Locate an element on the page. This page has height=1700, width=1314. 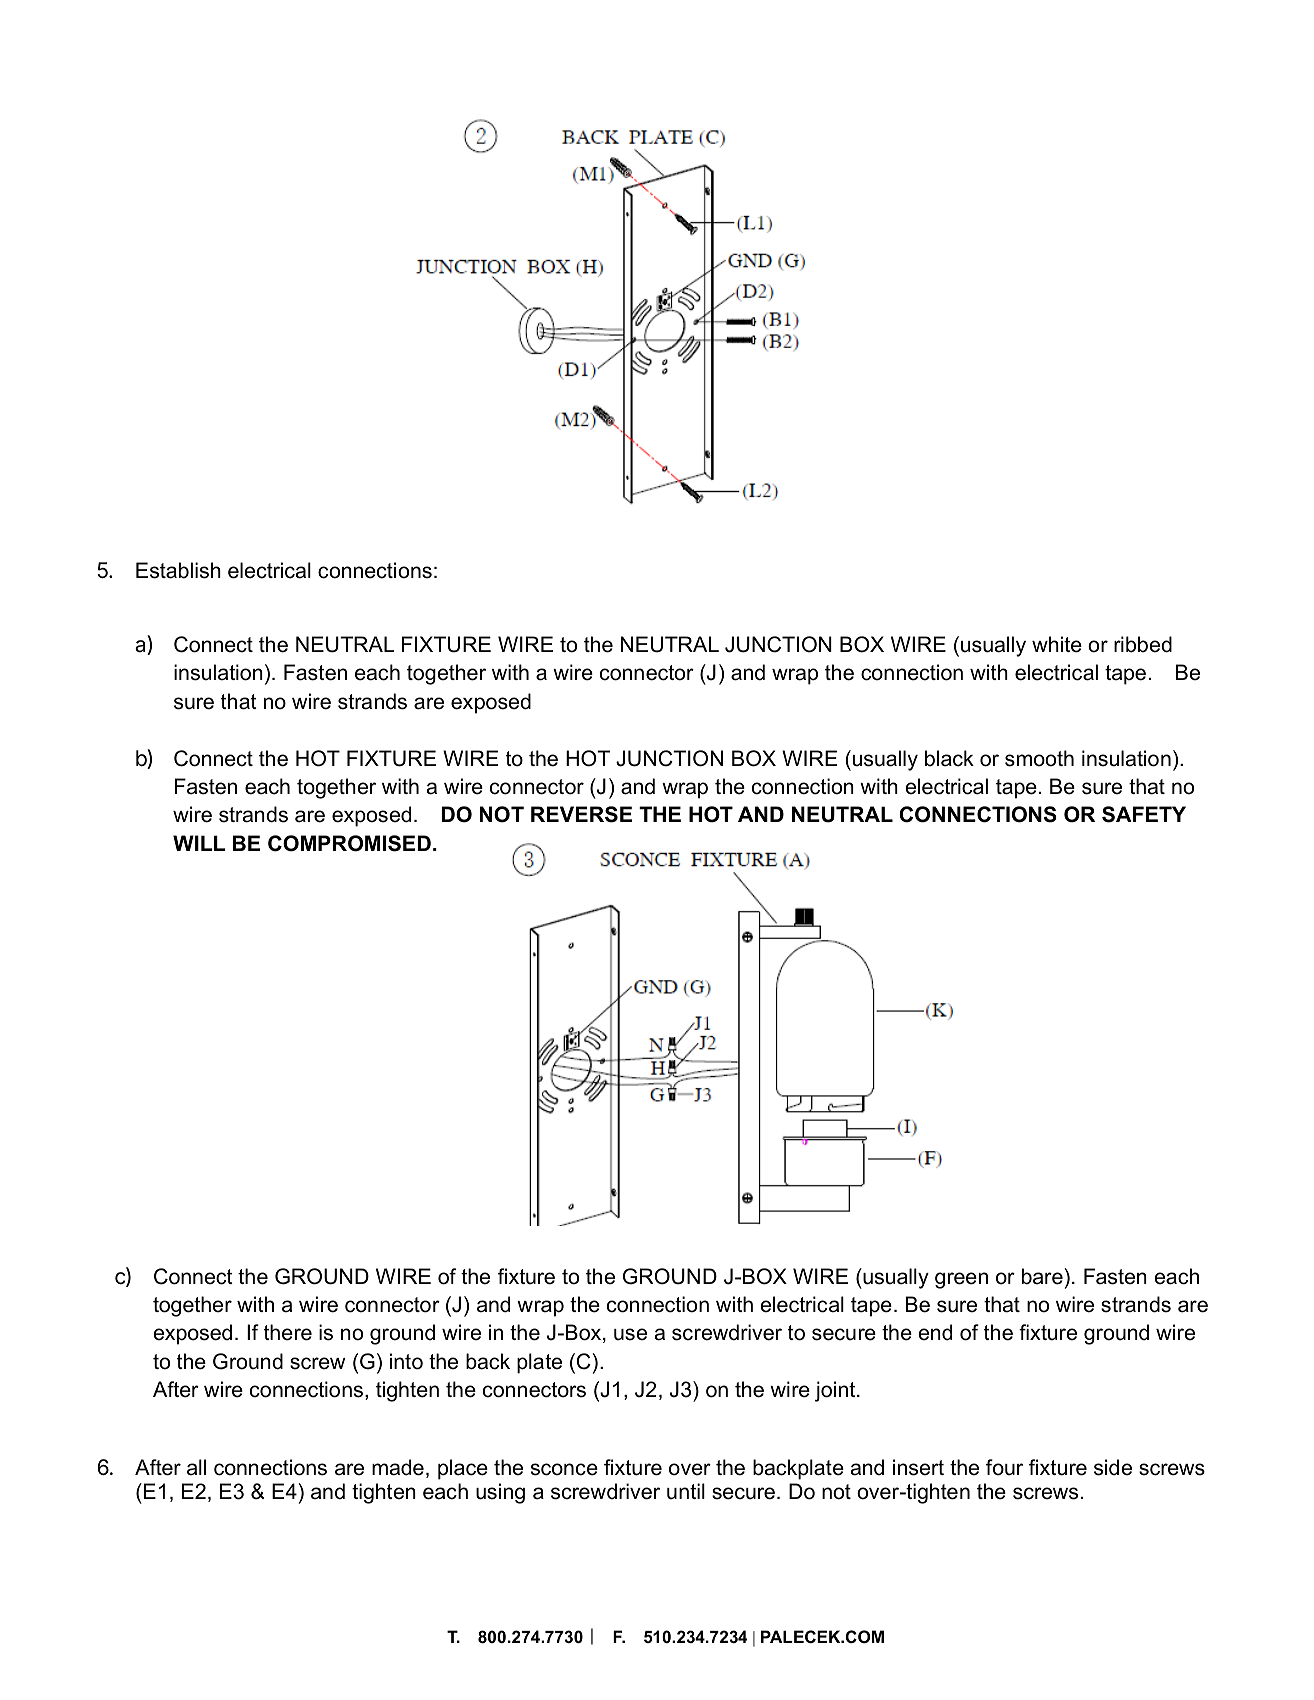
ribbed is located at coordinates (1143, 644).
